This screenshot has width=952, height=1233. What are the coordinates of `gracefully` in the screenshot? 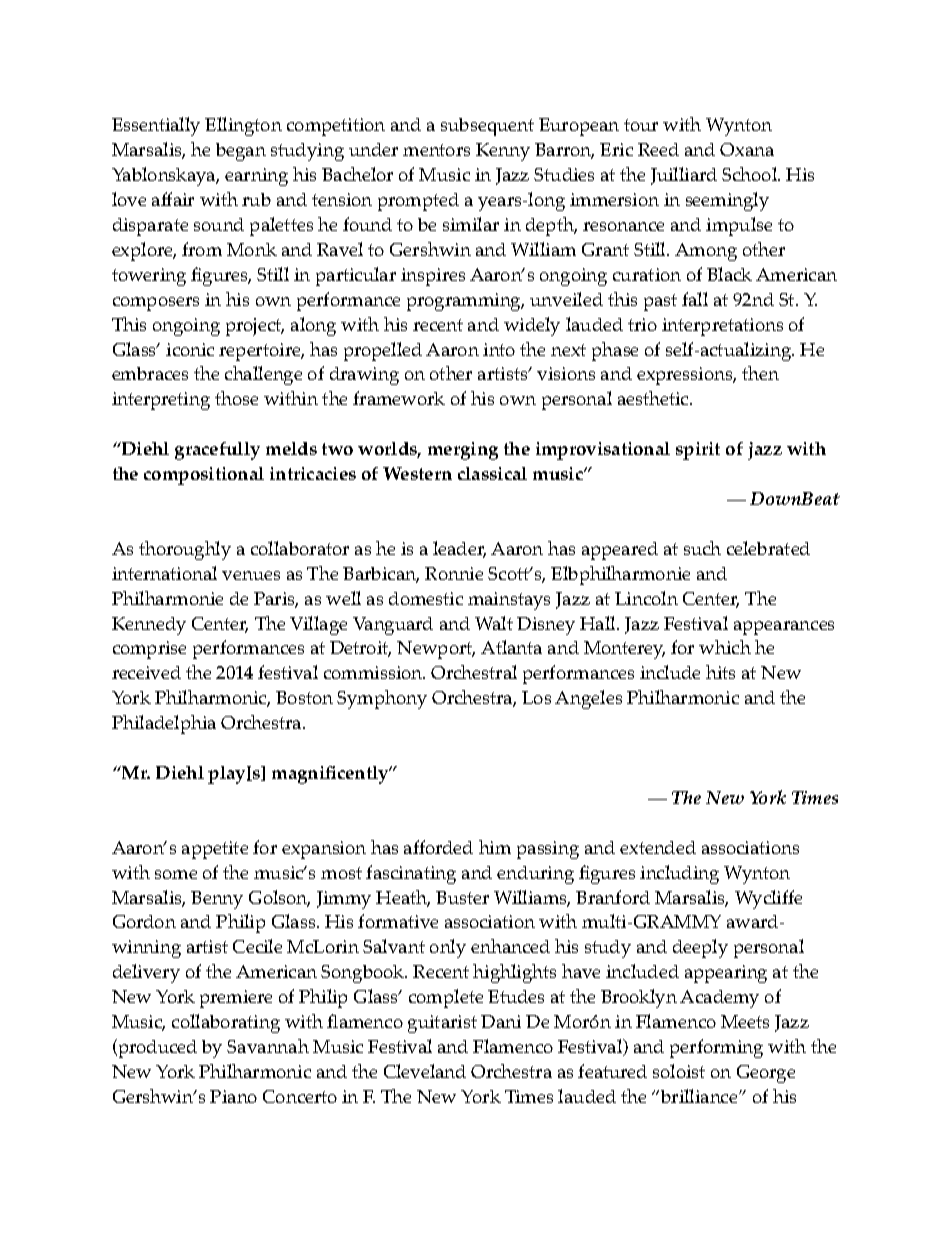 It's located at (217, 451).
